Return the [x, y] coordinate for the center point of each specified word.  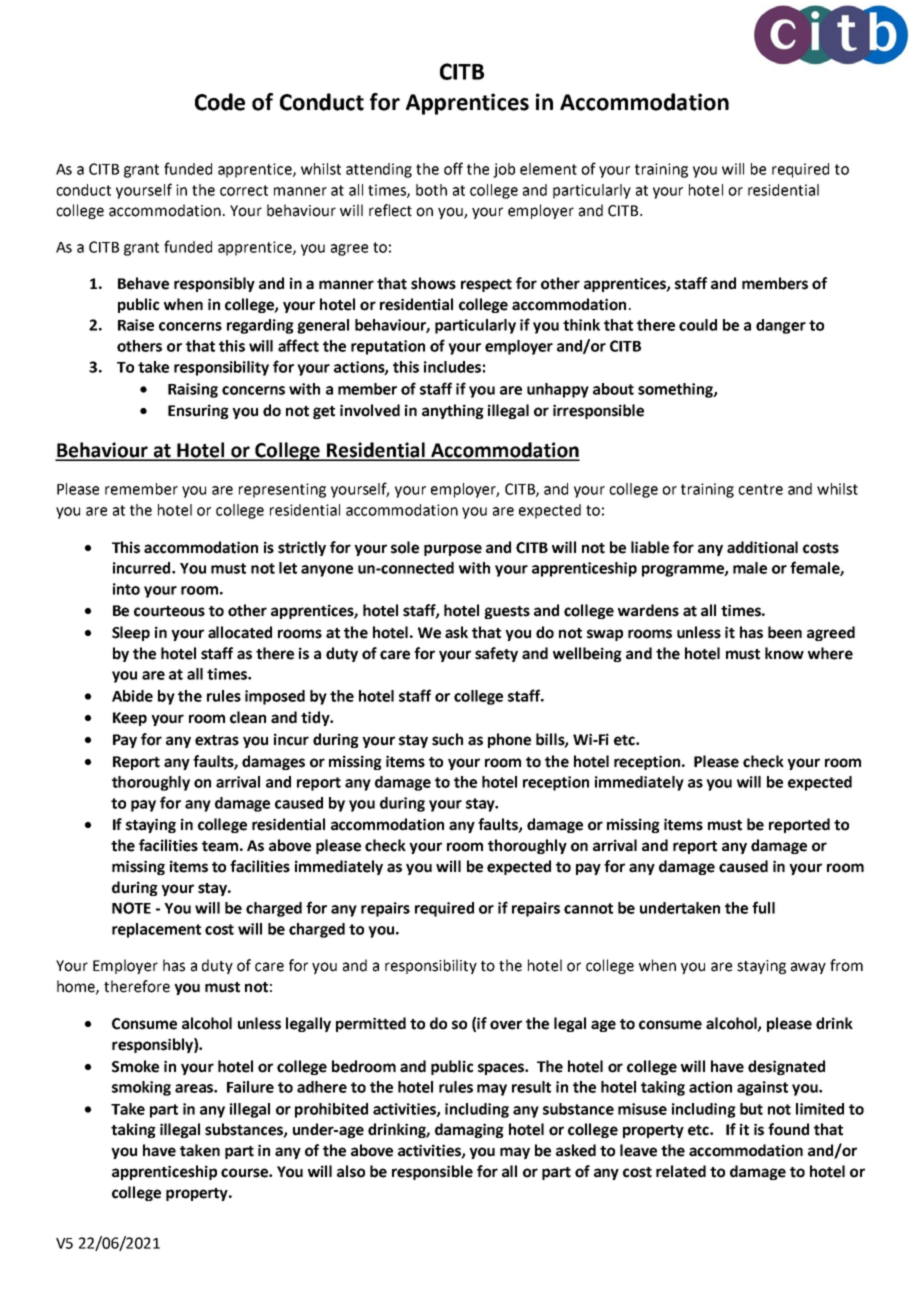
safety [496, 654]
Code [220, 102]
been [785, 632]
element [548, 169]
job [504, 170]
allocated [240, 632]
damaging [469, 1130]
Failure [250, 1087]
